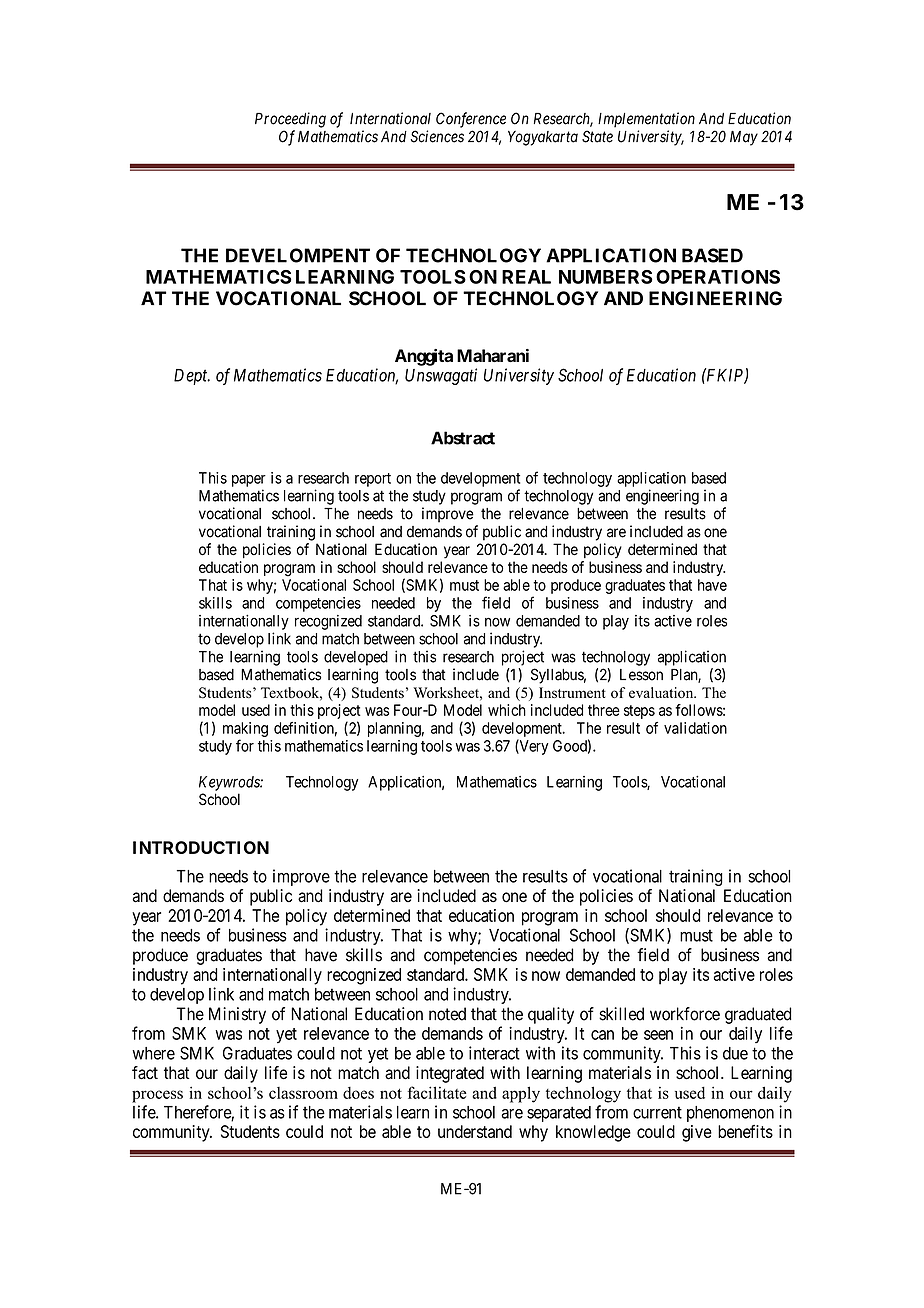 Image resolution: width=924 pixels, height=1308 pixels. What do you see at coordinates (507, 710) in the image?
I see `which` at bounding box center [507, 710].
